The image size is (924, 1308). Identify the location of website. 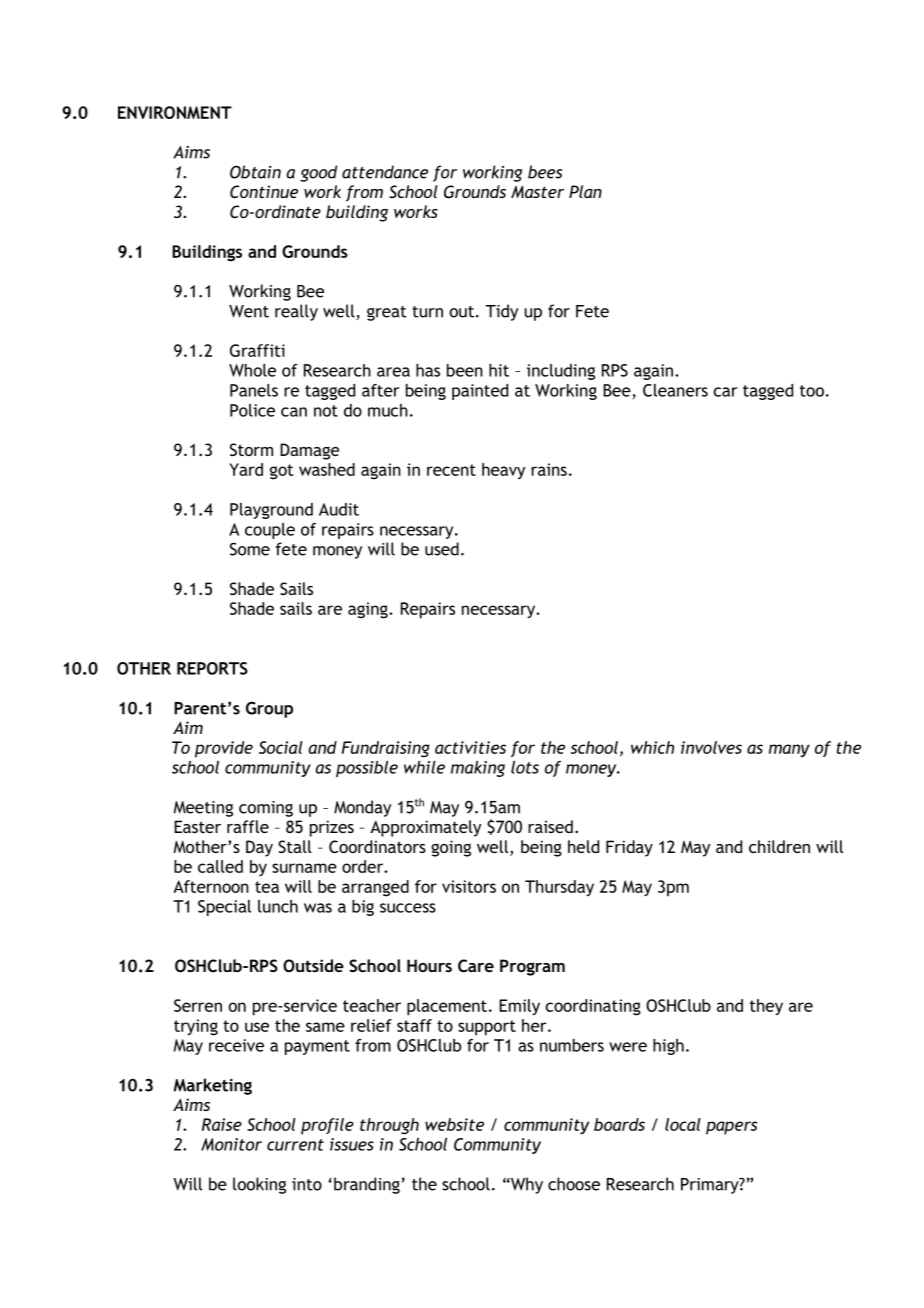
(454, 1124).
